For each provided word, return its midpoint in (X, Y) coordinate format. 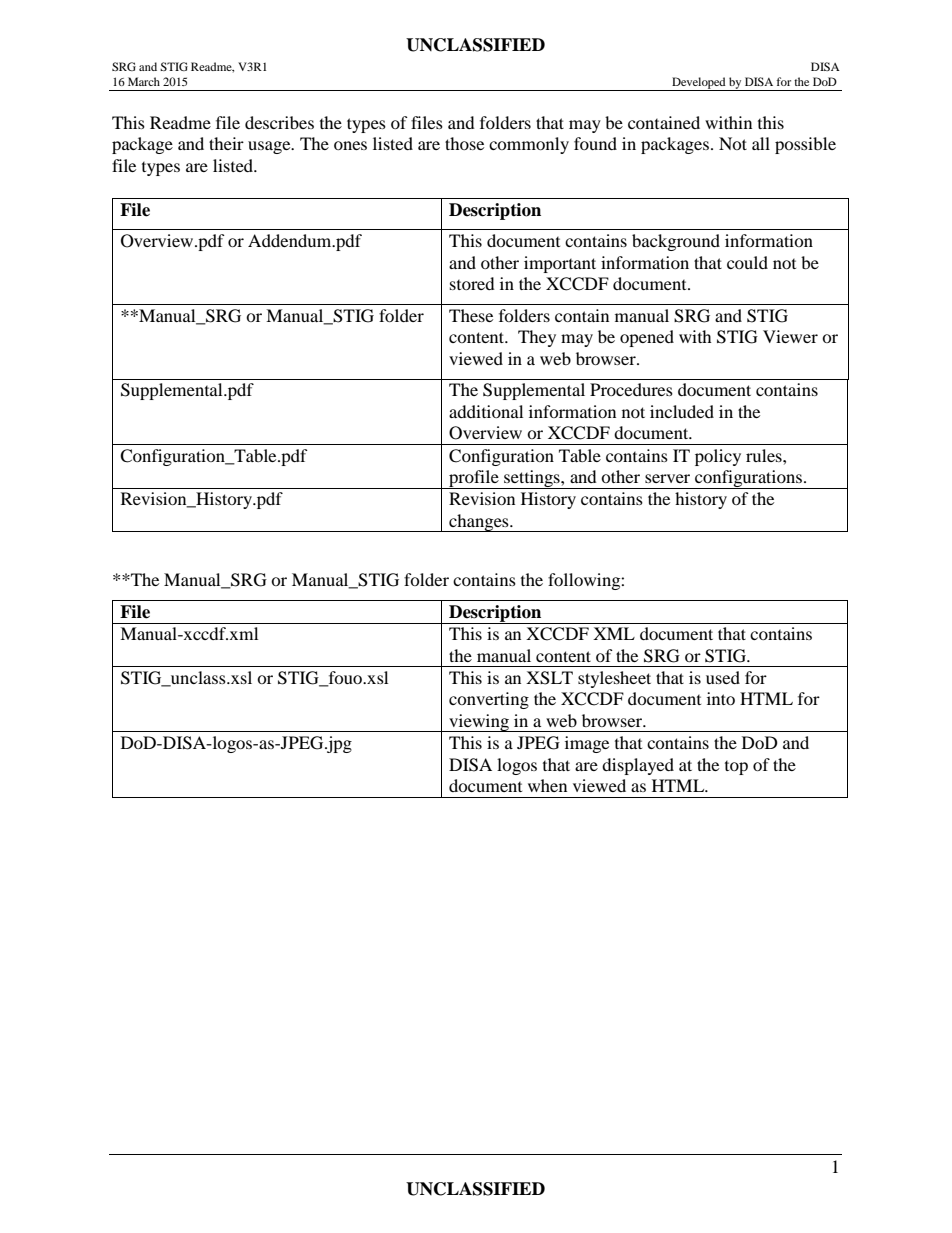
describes (279, 122)
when (547, 785)
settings (532, 479)
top (736, 768)
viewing (479, 723)
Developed (699, 84)
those (464, 143)
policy (718, 457)
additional (486, 411)
